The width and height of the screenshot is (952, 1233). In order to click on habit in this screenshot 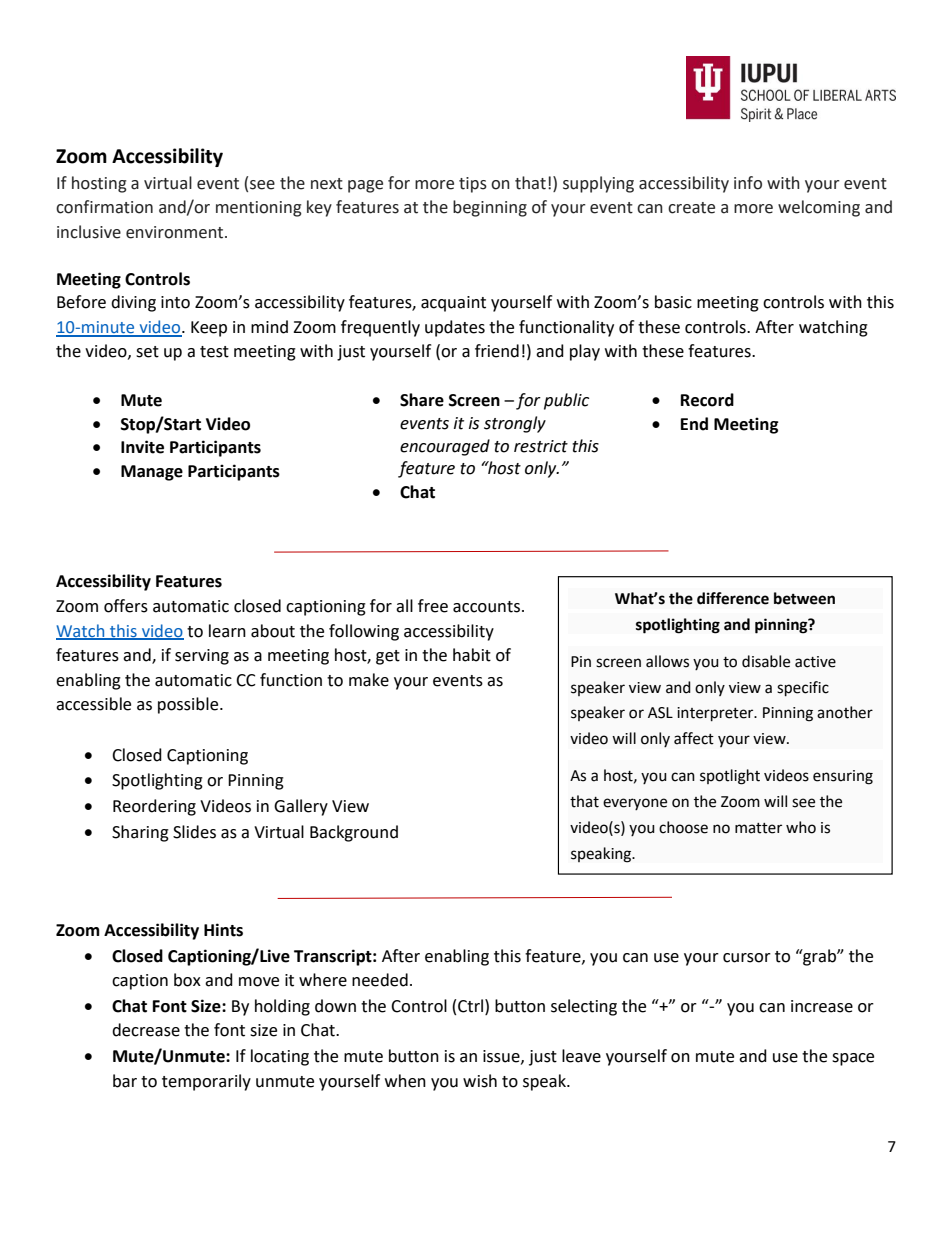, I will do `click(472, 655)`.
